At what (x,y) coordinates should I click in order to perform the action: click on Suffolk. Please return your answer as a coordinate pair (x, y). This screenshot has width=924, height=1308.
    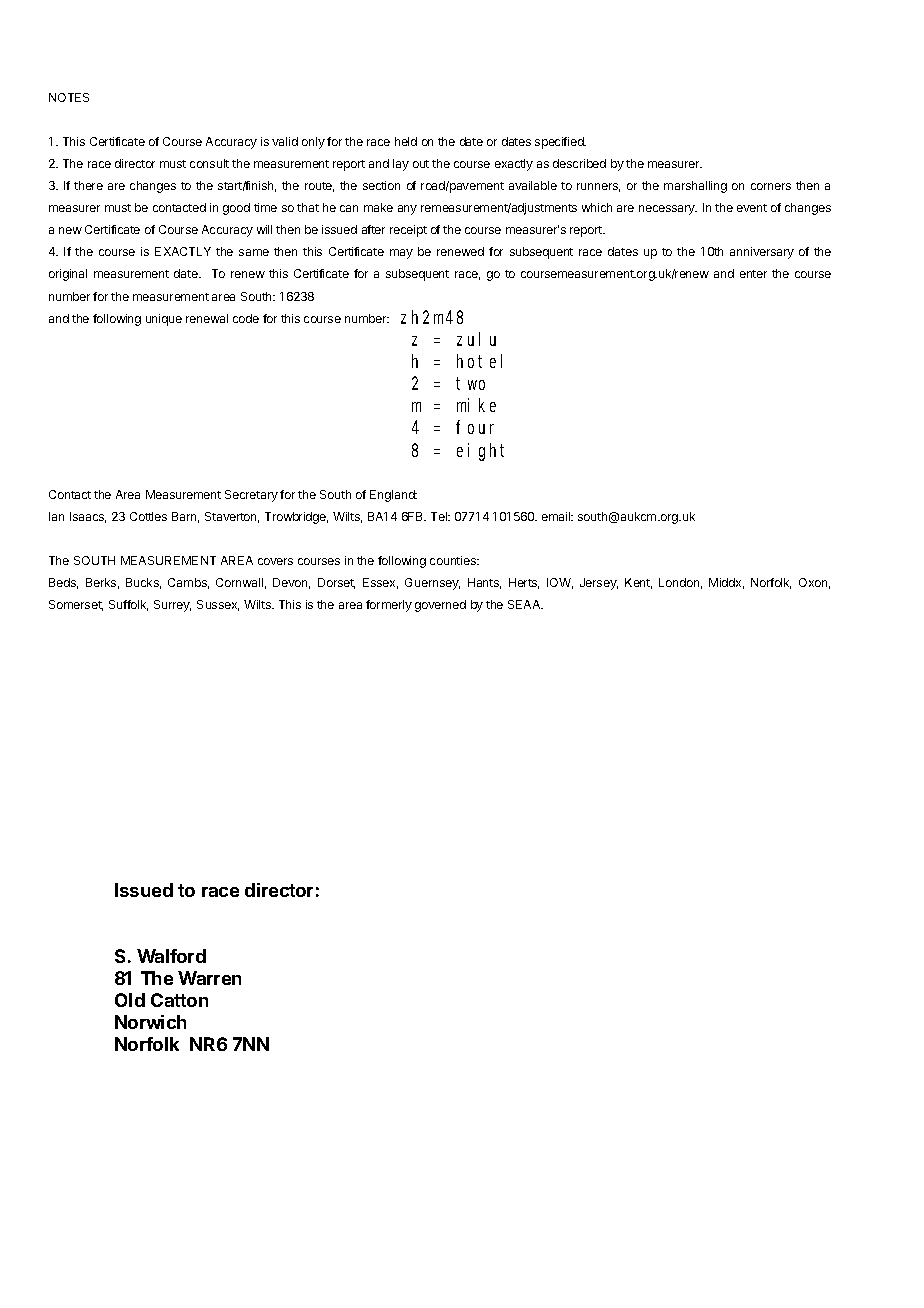
    Looking at the image, I should click on (128, 605).
